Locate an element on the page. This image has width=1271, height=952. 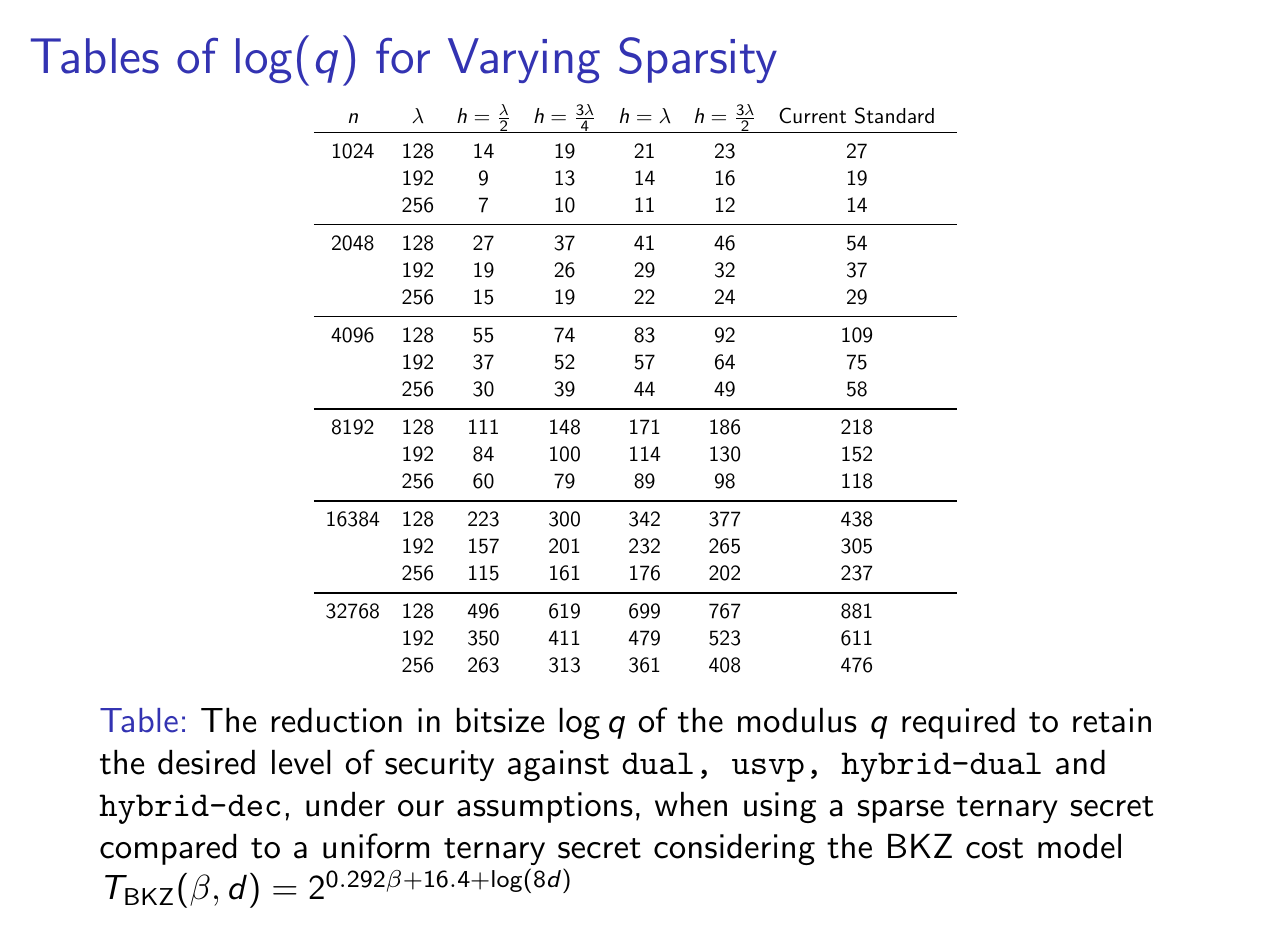
when is located at coordinates (691, 804).
